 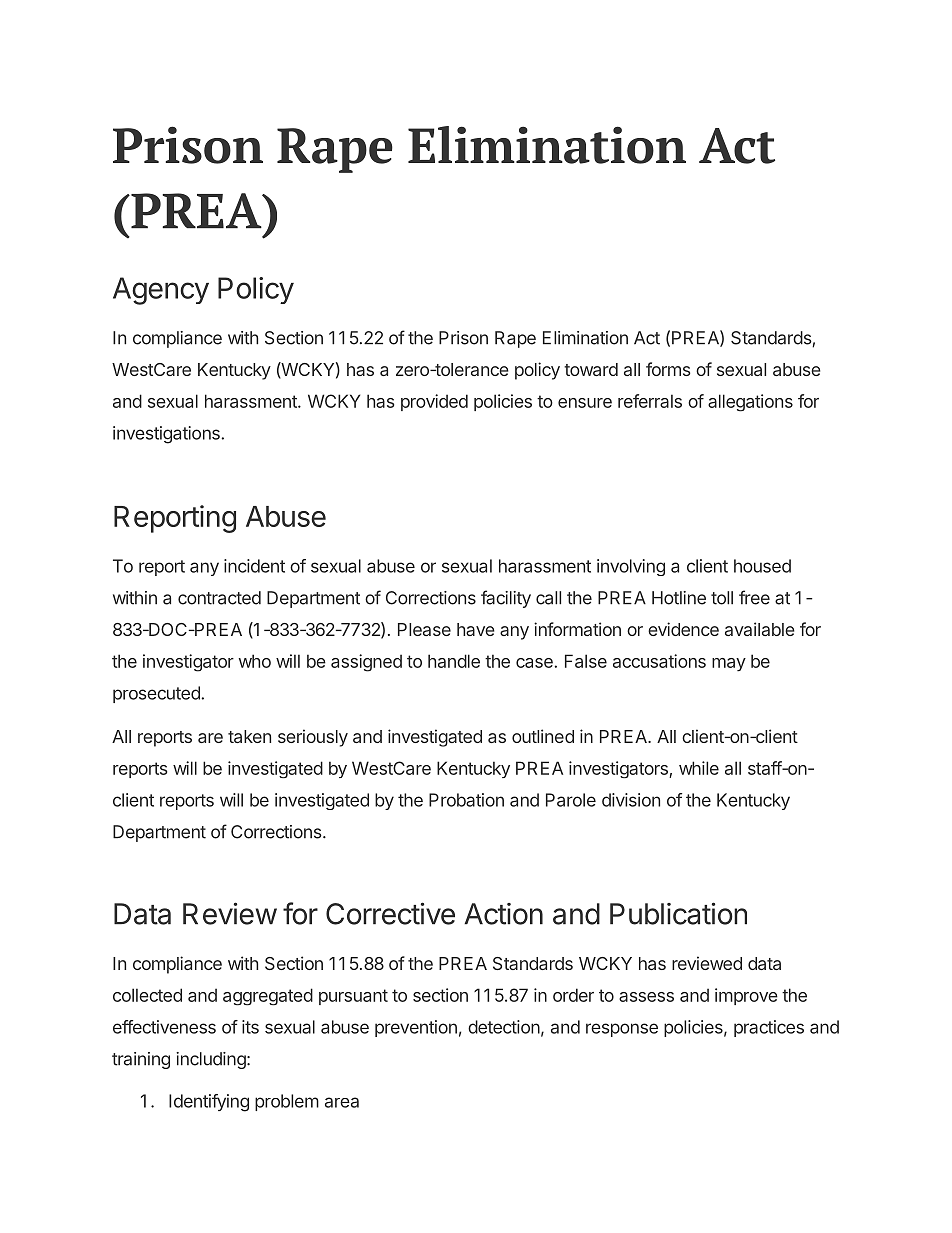 What do you see at coordinates (729, 665) in the screenshot?
I see `may` at bounding box center [729, 665].
